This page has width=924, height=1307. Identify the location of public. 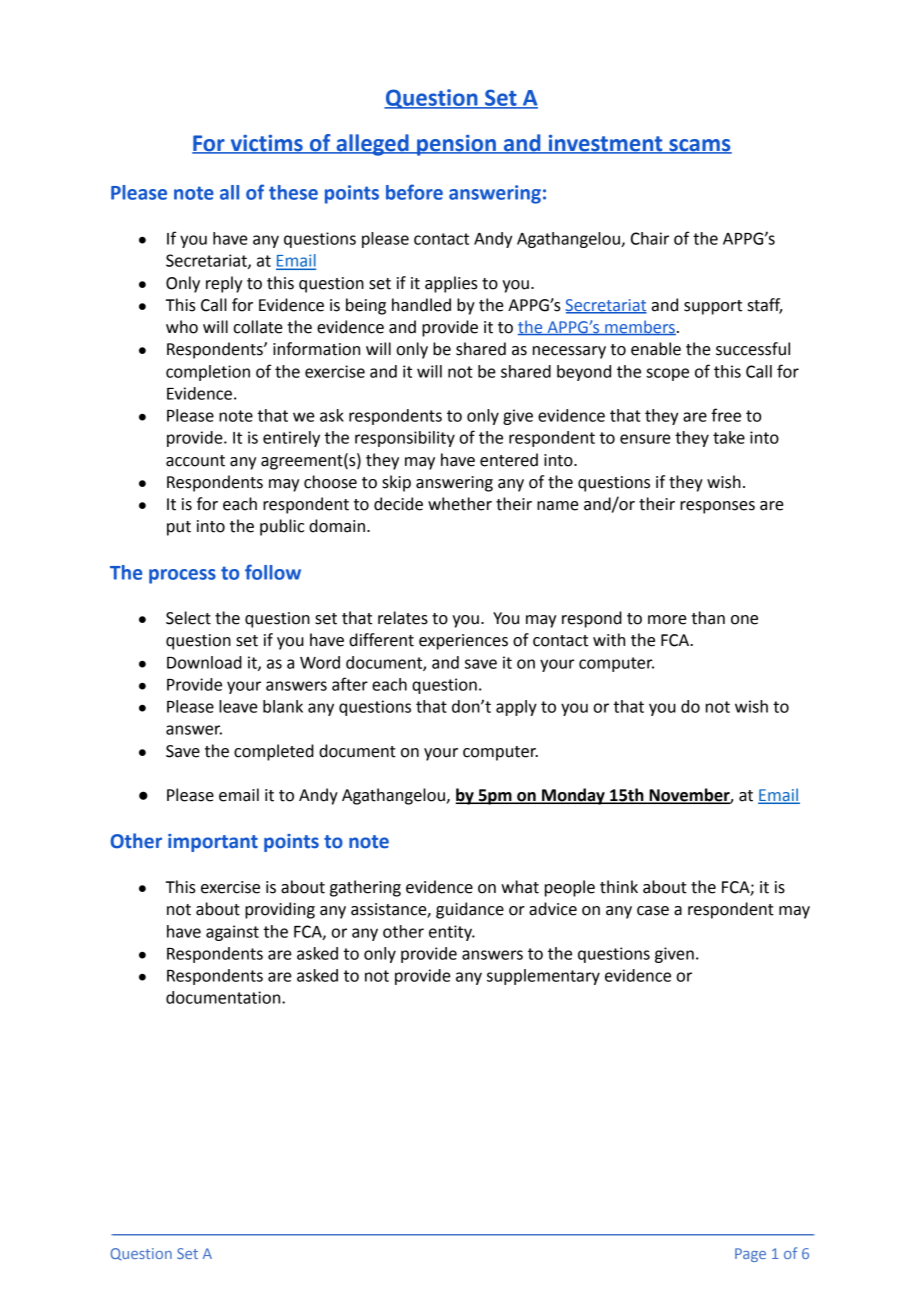
(282, 527).
